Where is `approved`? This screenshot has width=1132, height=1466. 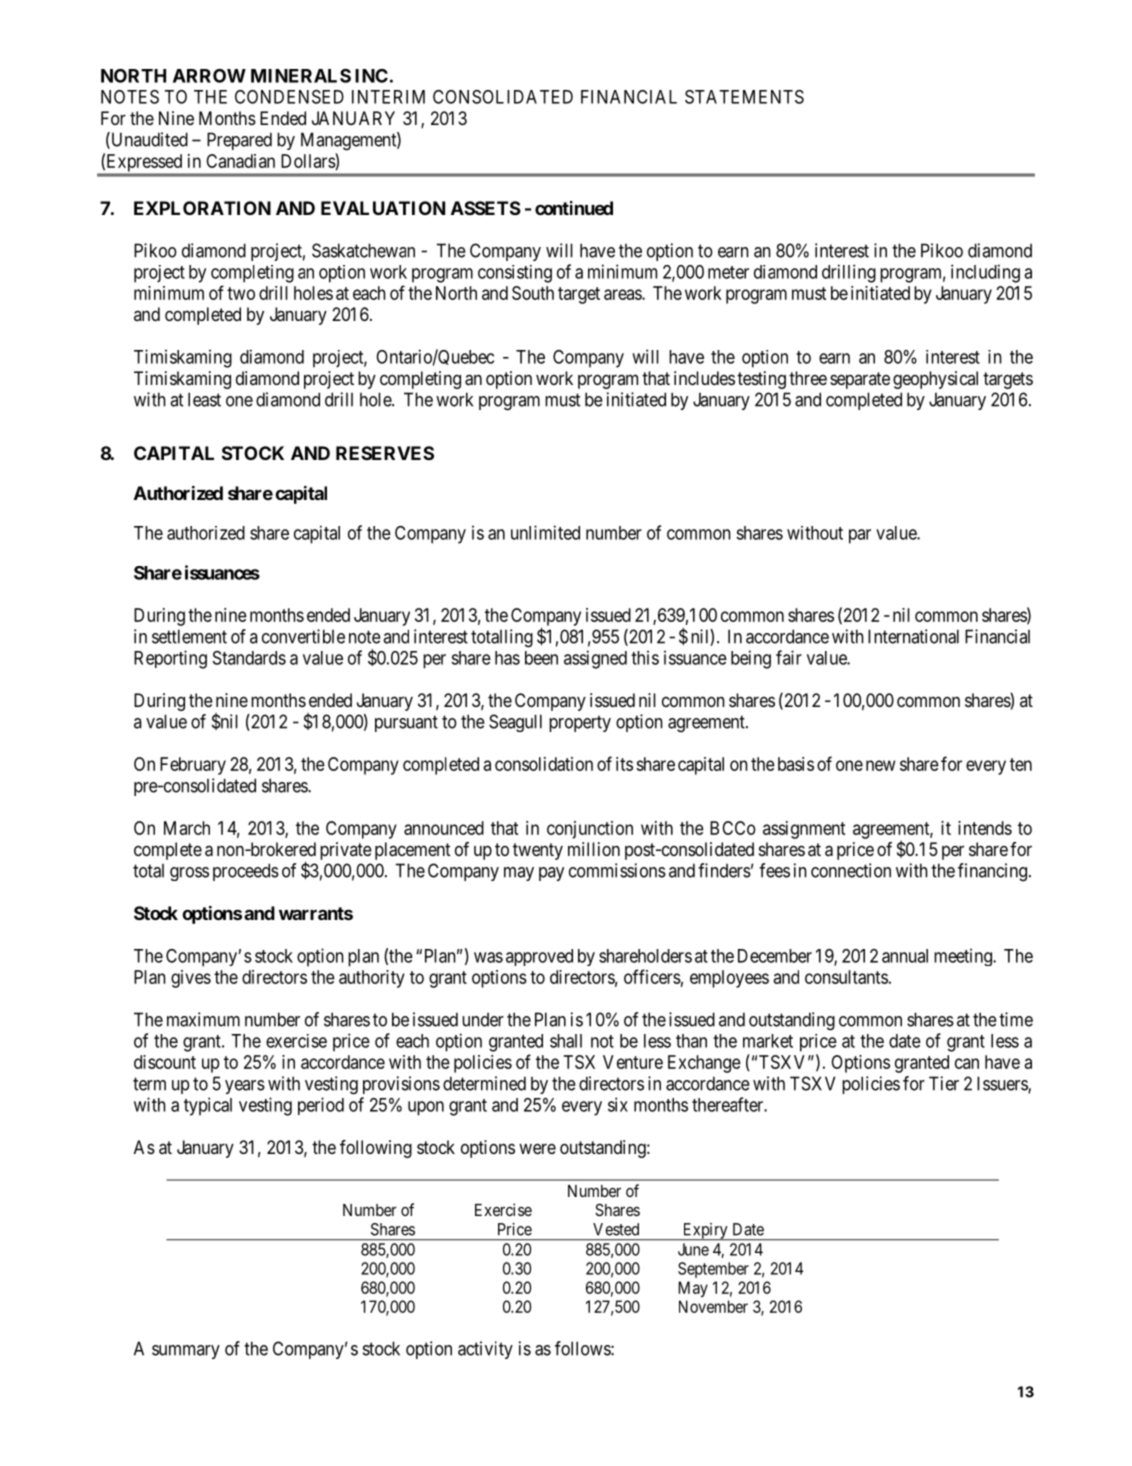
approved is located at coordinates (539, 957).
